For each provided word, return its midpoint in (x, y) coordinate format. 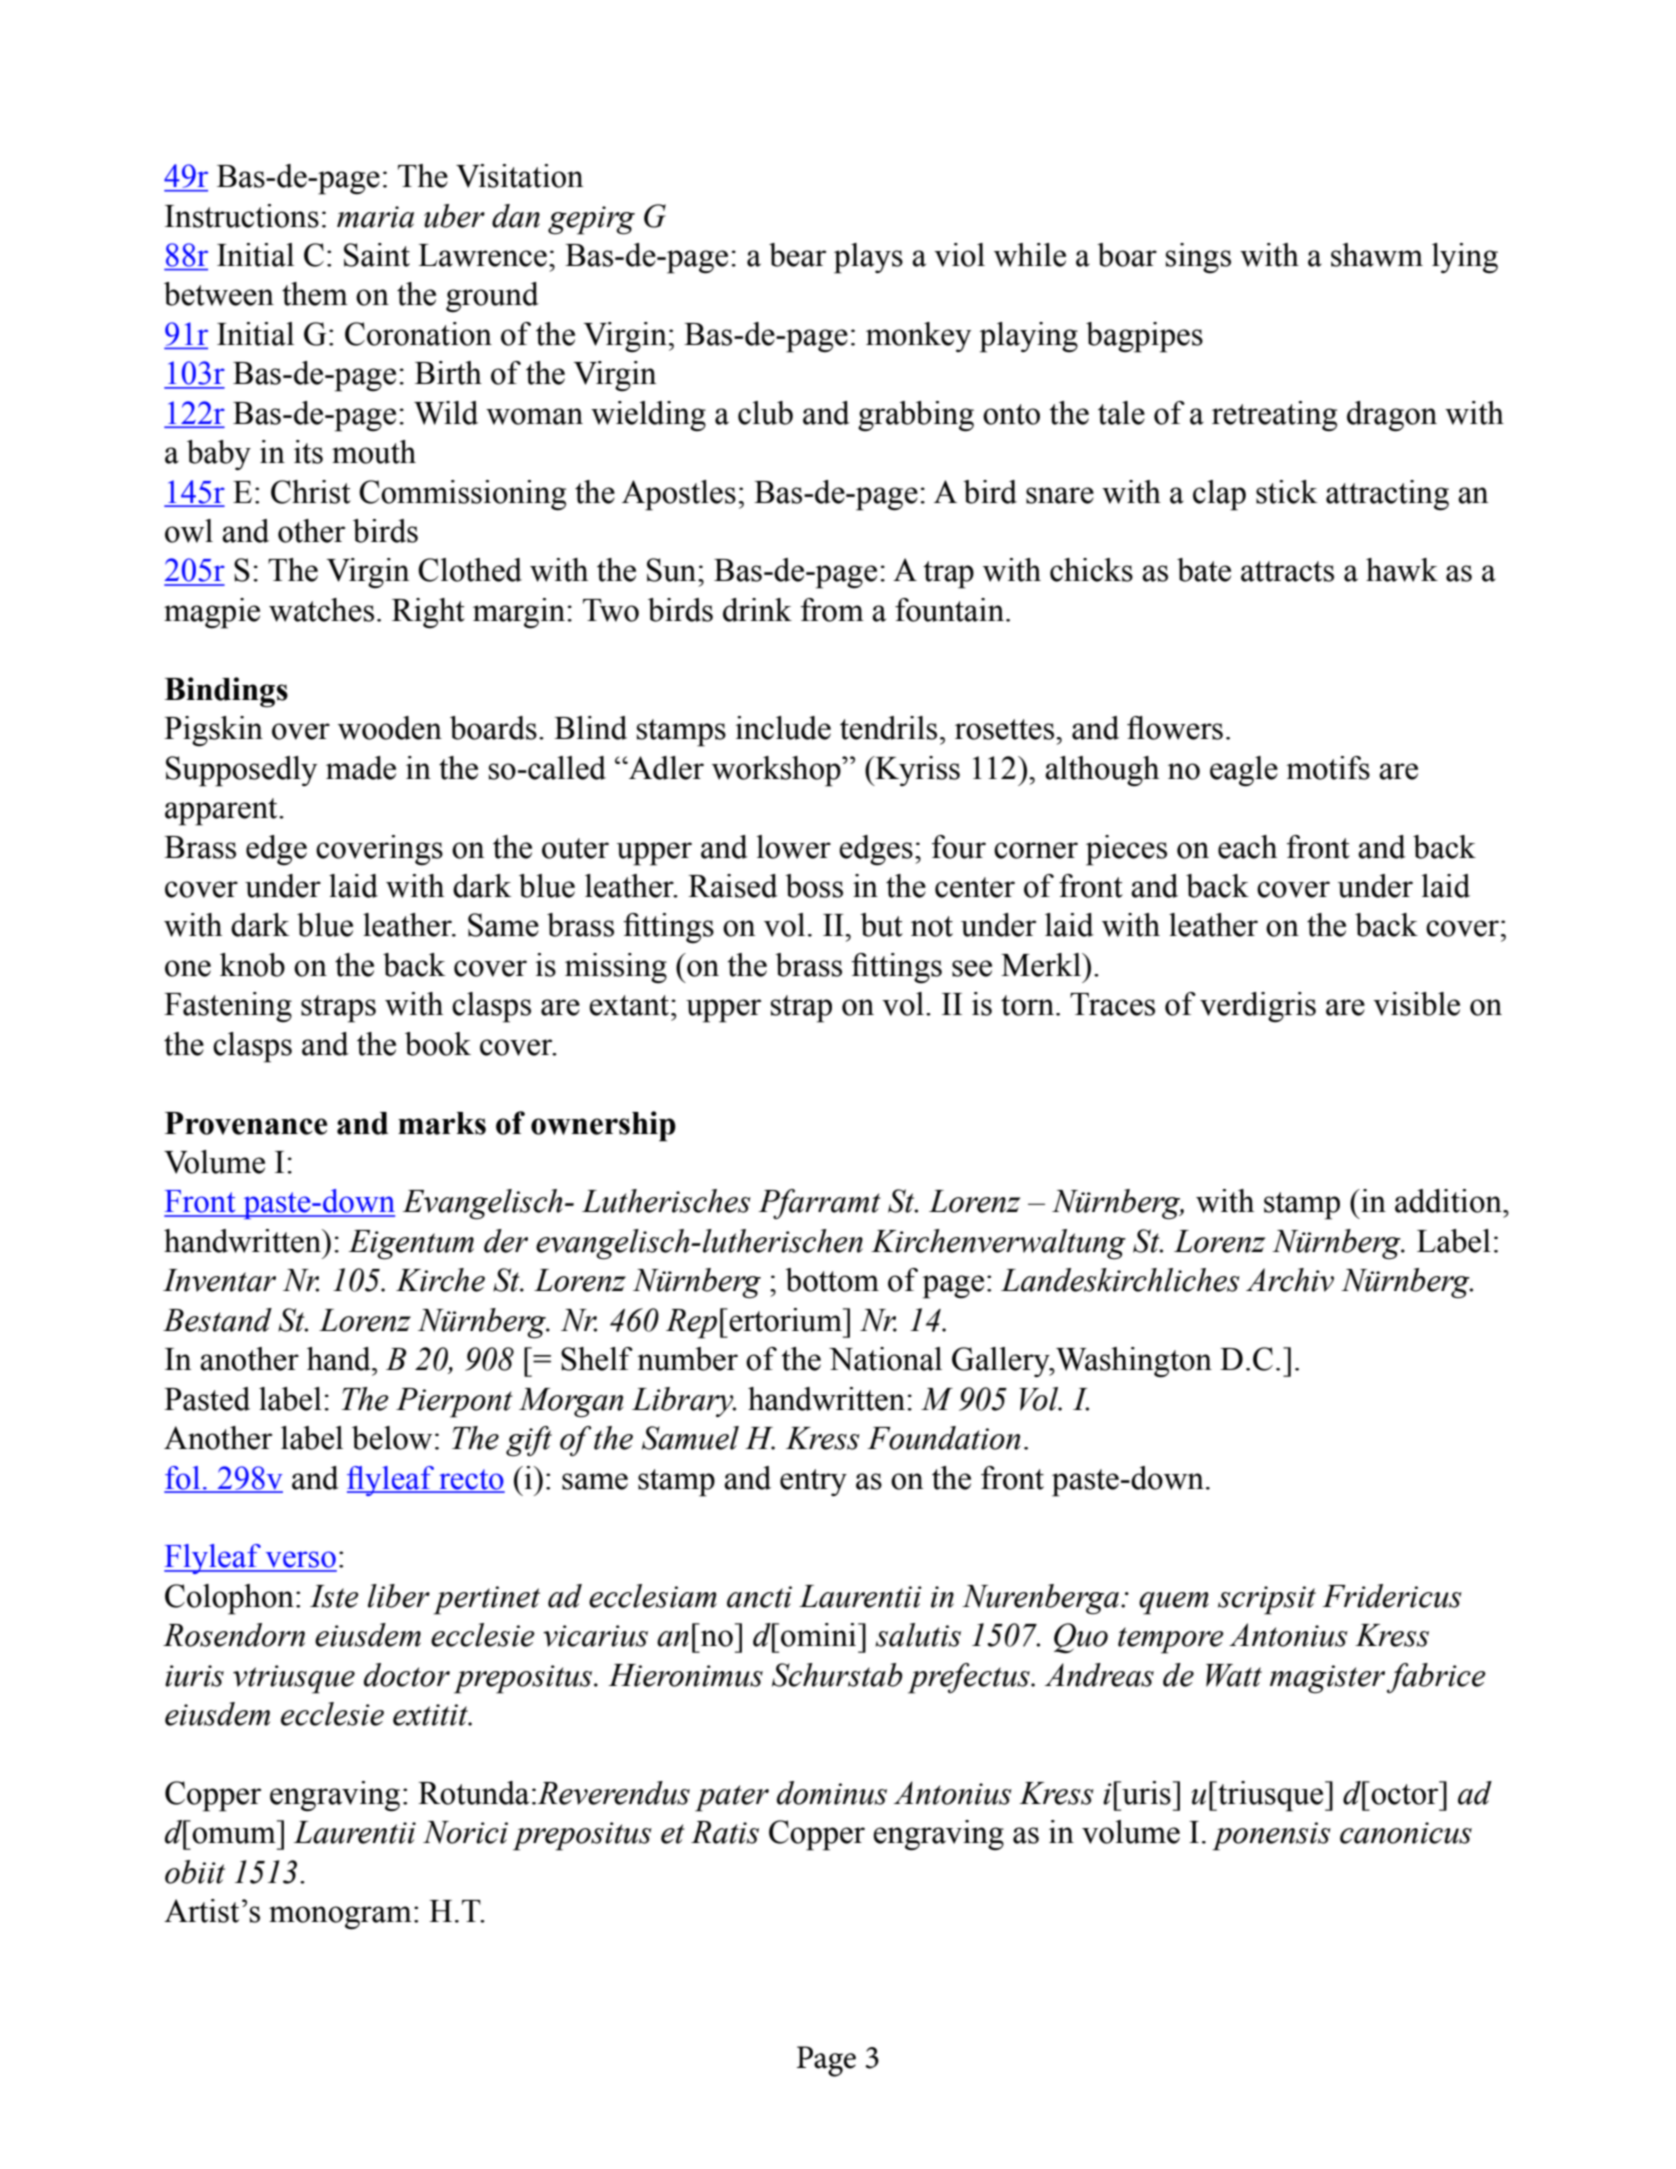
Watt (1234, 1675)
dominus (832, 1793)
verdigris (1258, 1007)
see (972, 968)
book (438, 1044)
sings (1198, 258)
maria (375, 217)
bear (797, 255)
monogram (340, 1918)
